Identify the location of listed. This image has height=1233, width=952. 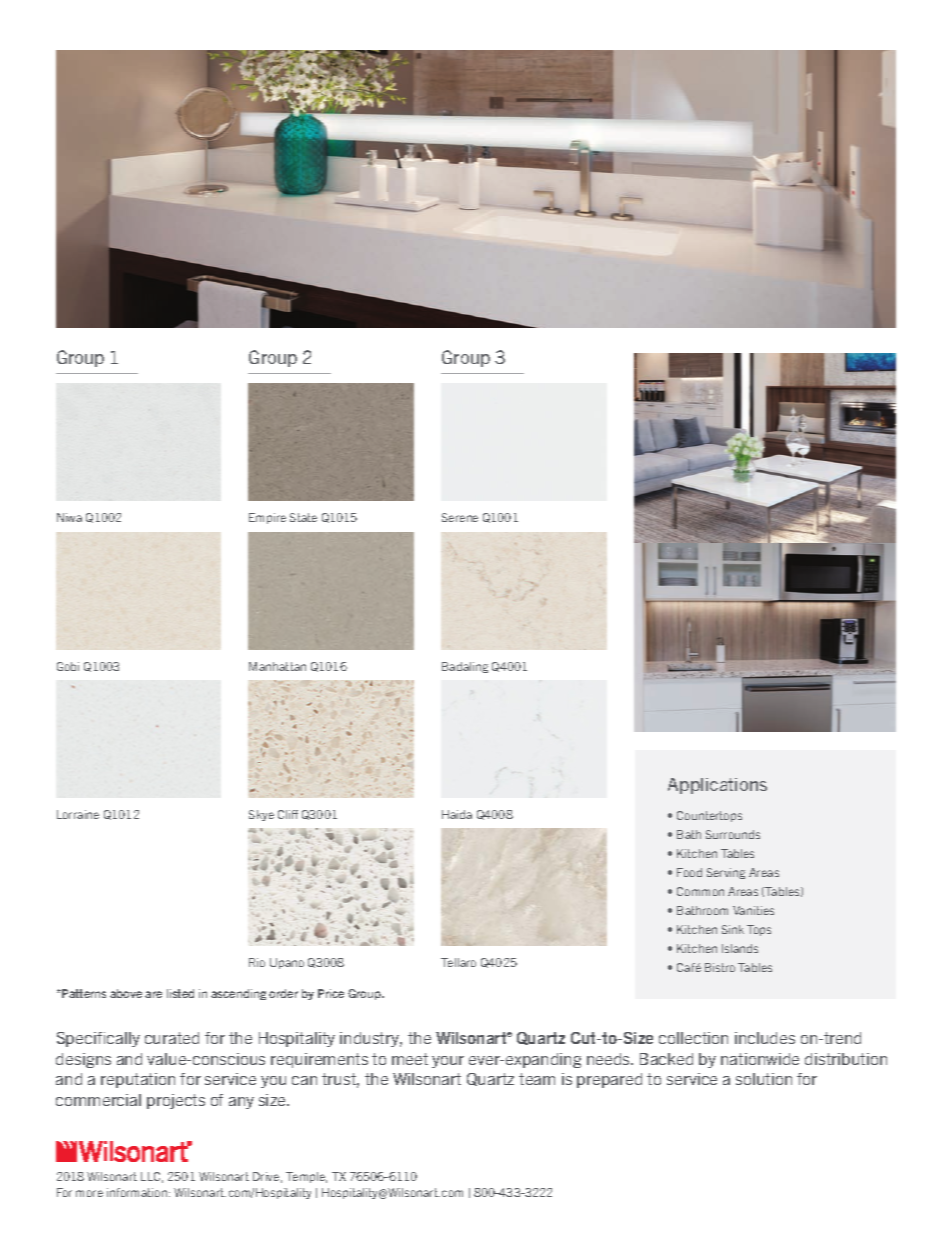
(180, 993).
